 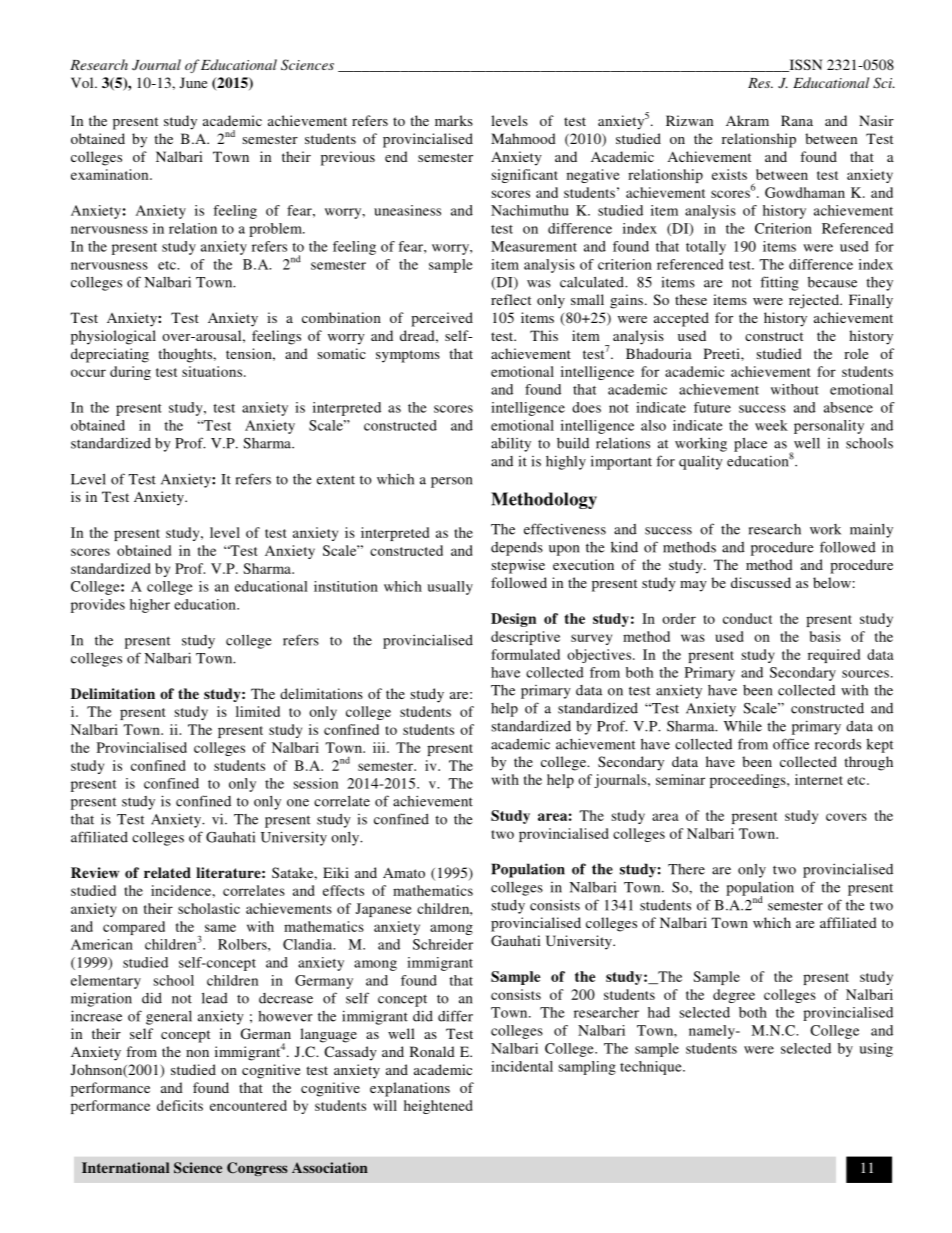 What do you see at coordinates (113, 337) in the screenshot?
I see `physiological` at bounding box center [113, 337].
